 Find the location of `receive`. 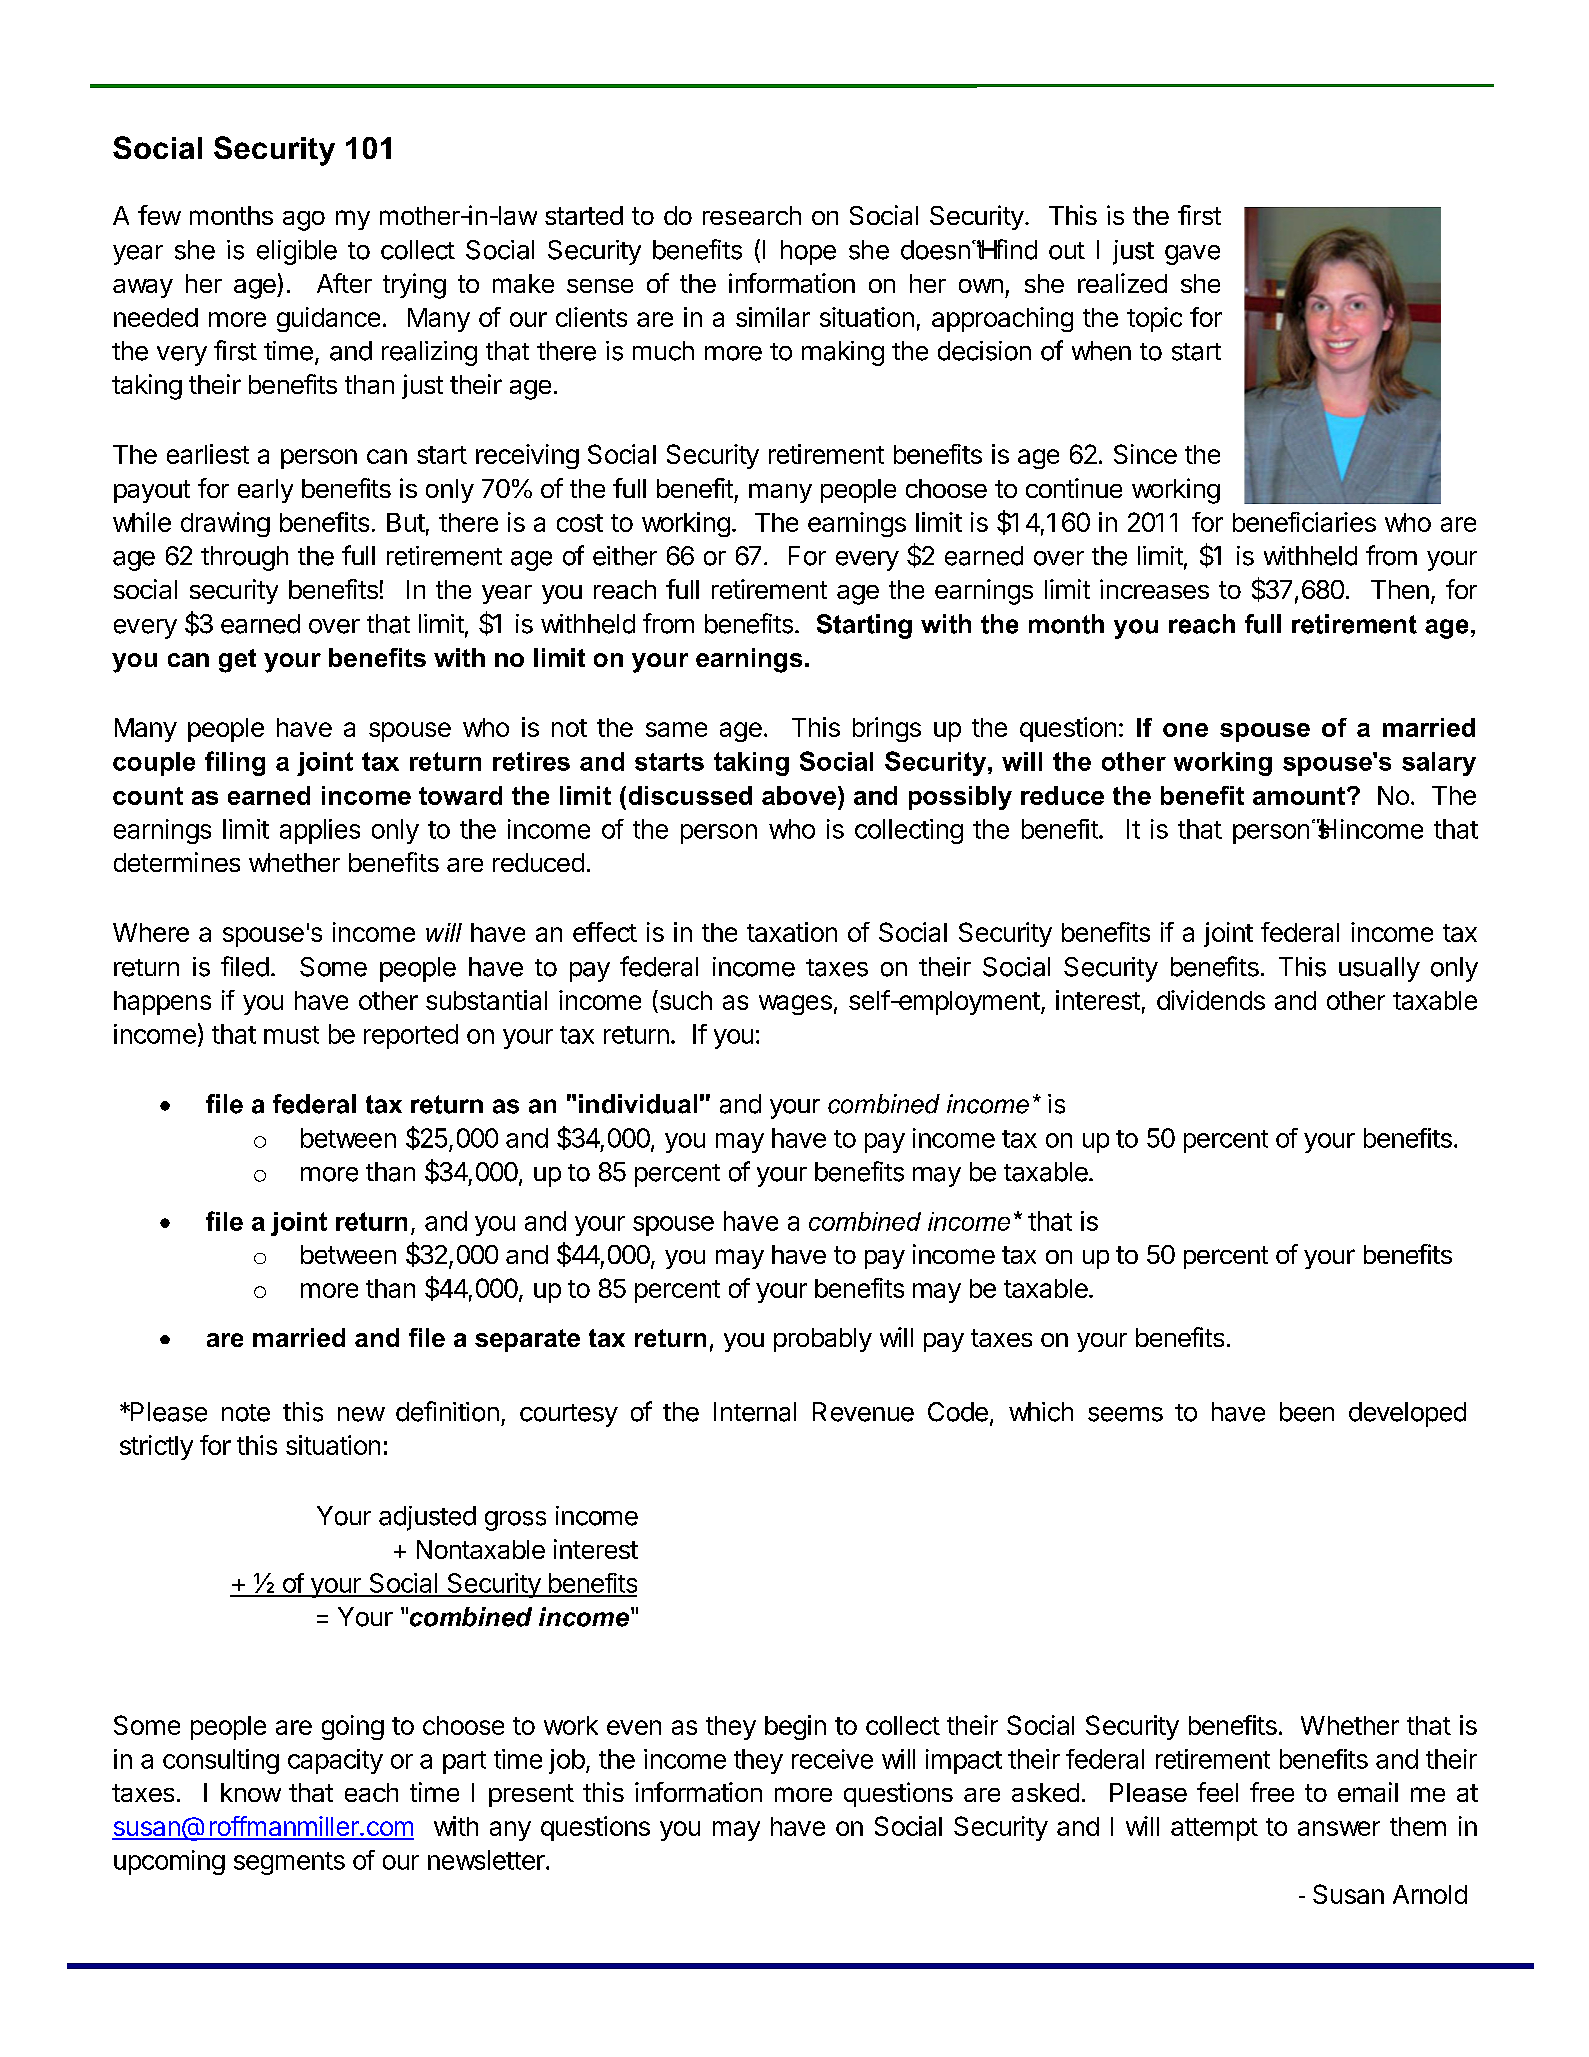

receive is located at coordinates (832, 1759).
